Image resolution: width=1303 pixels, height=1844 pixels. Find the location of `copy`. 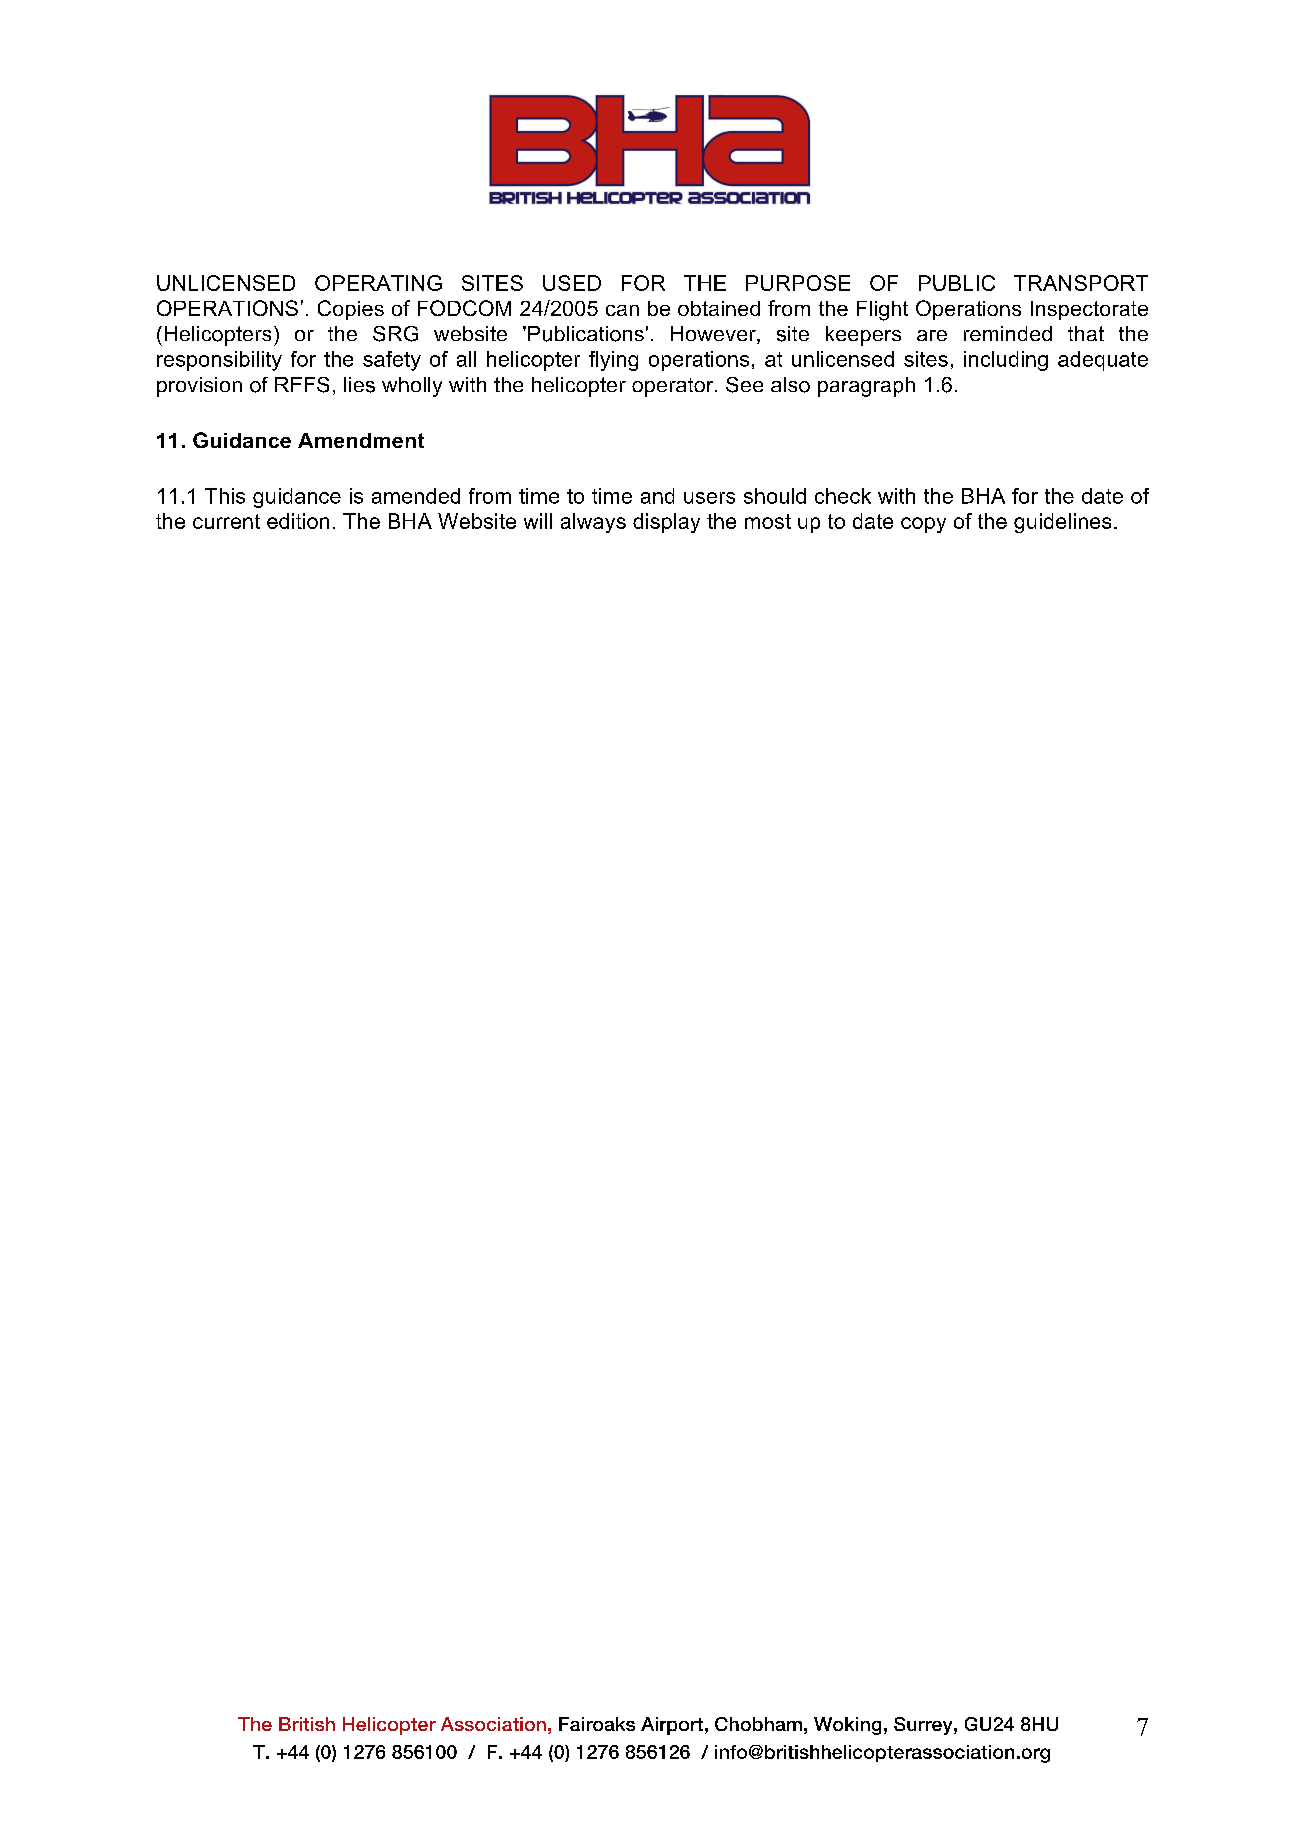

copy is located at coordinates (923, 525).
